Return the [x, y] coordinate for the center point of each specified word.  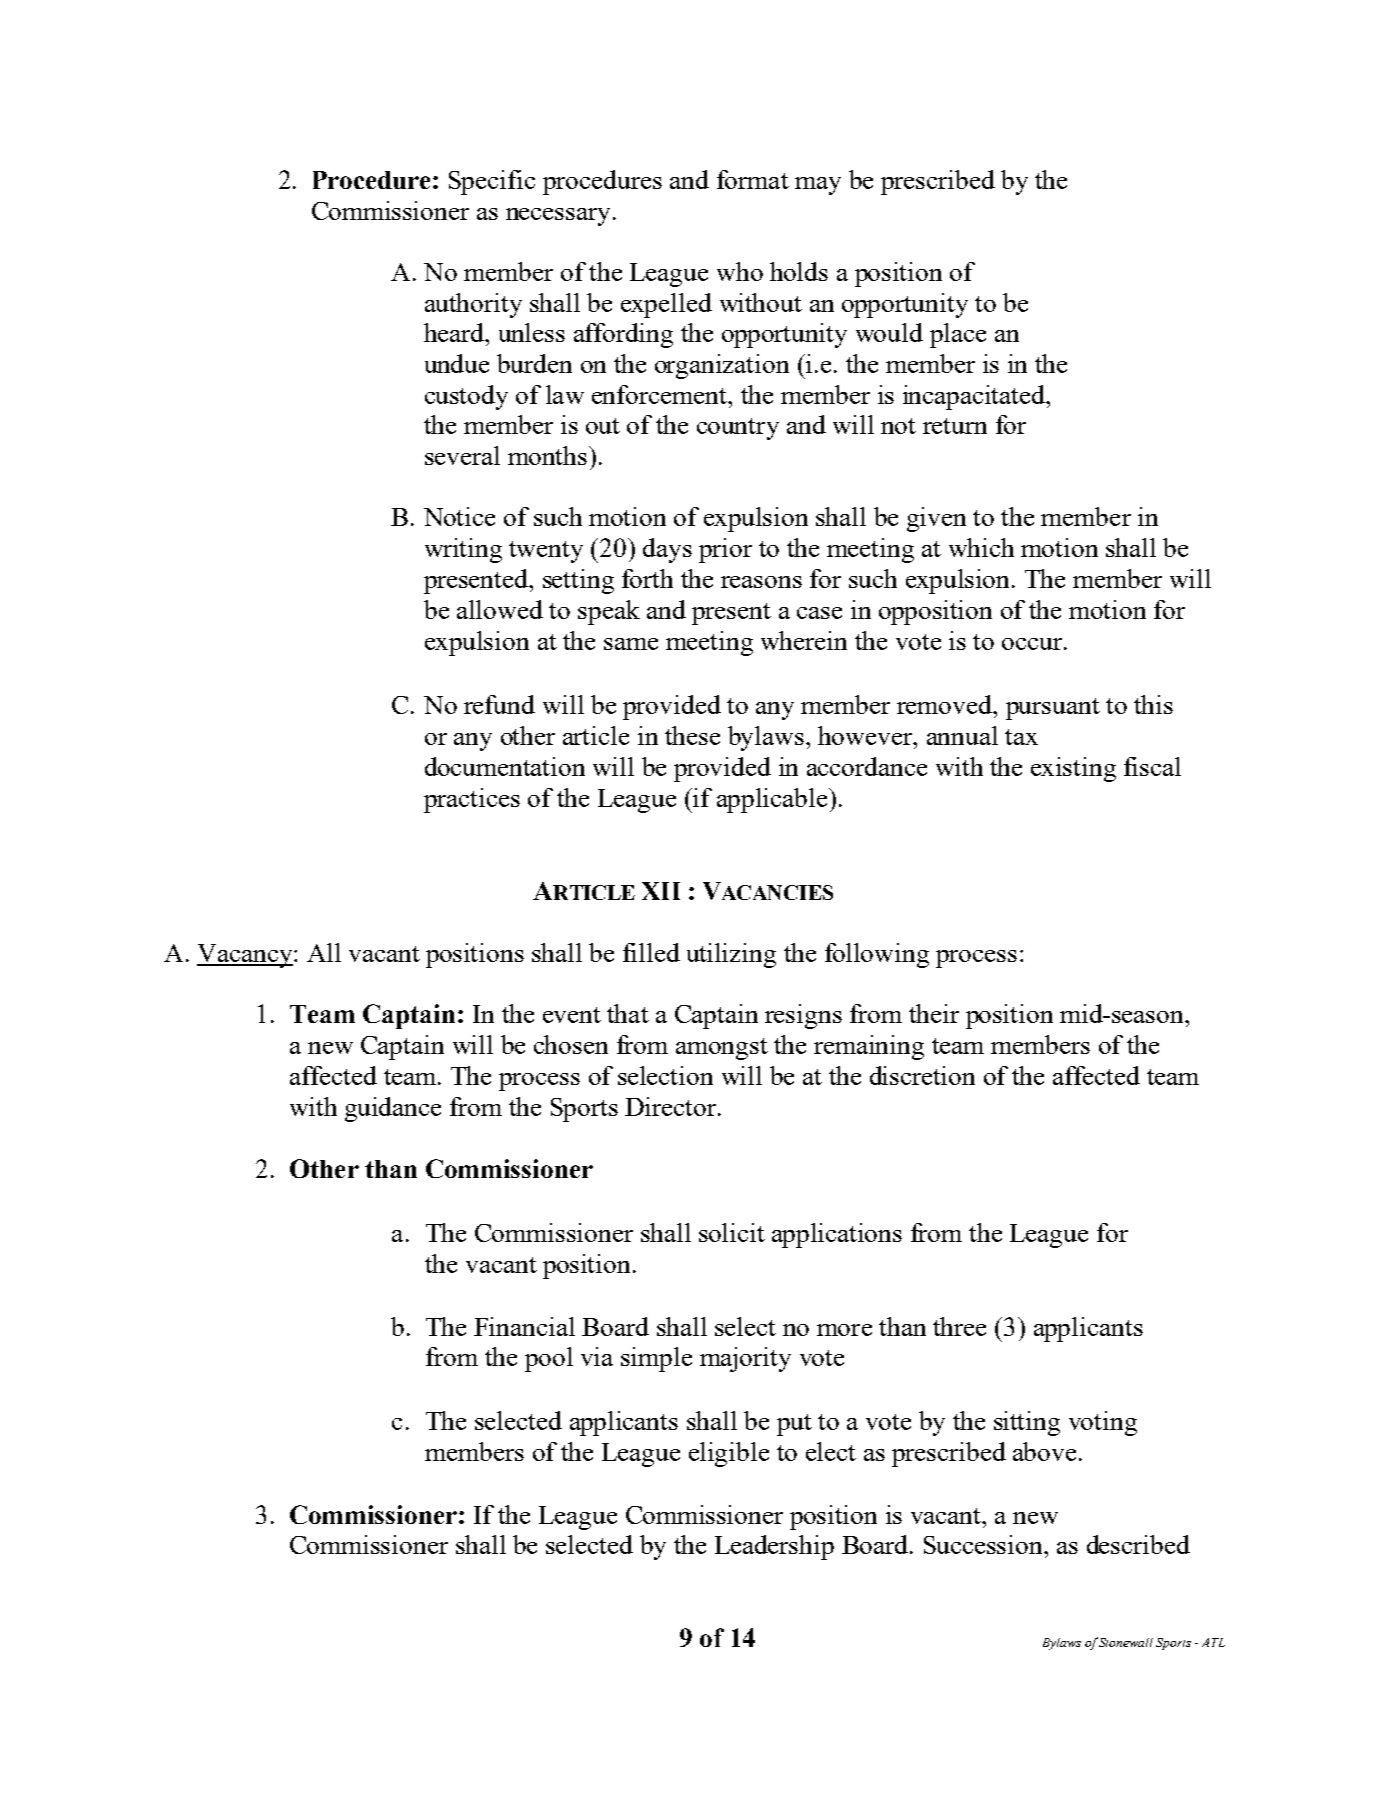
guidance [393, 1109]
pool [549, 1359]
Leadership [774, 1547]
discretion [922, 1075]
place [958, 335]
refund [499, 704]
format [753, 179]
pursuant [1053, 709]
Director [672, 1106]
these [692, 735]
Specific [492, 182]
